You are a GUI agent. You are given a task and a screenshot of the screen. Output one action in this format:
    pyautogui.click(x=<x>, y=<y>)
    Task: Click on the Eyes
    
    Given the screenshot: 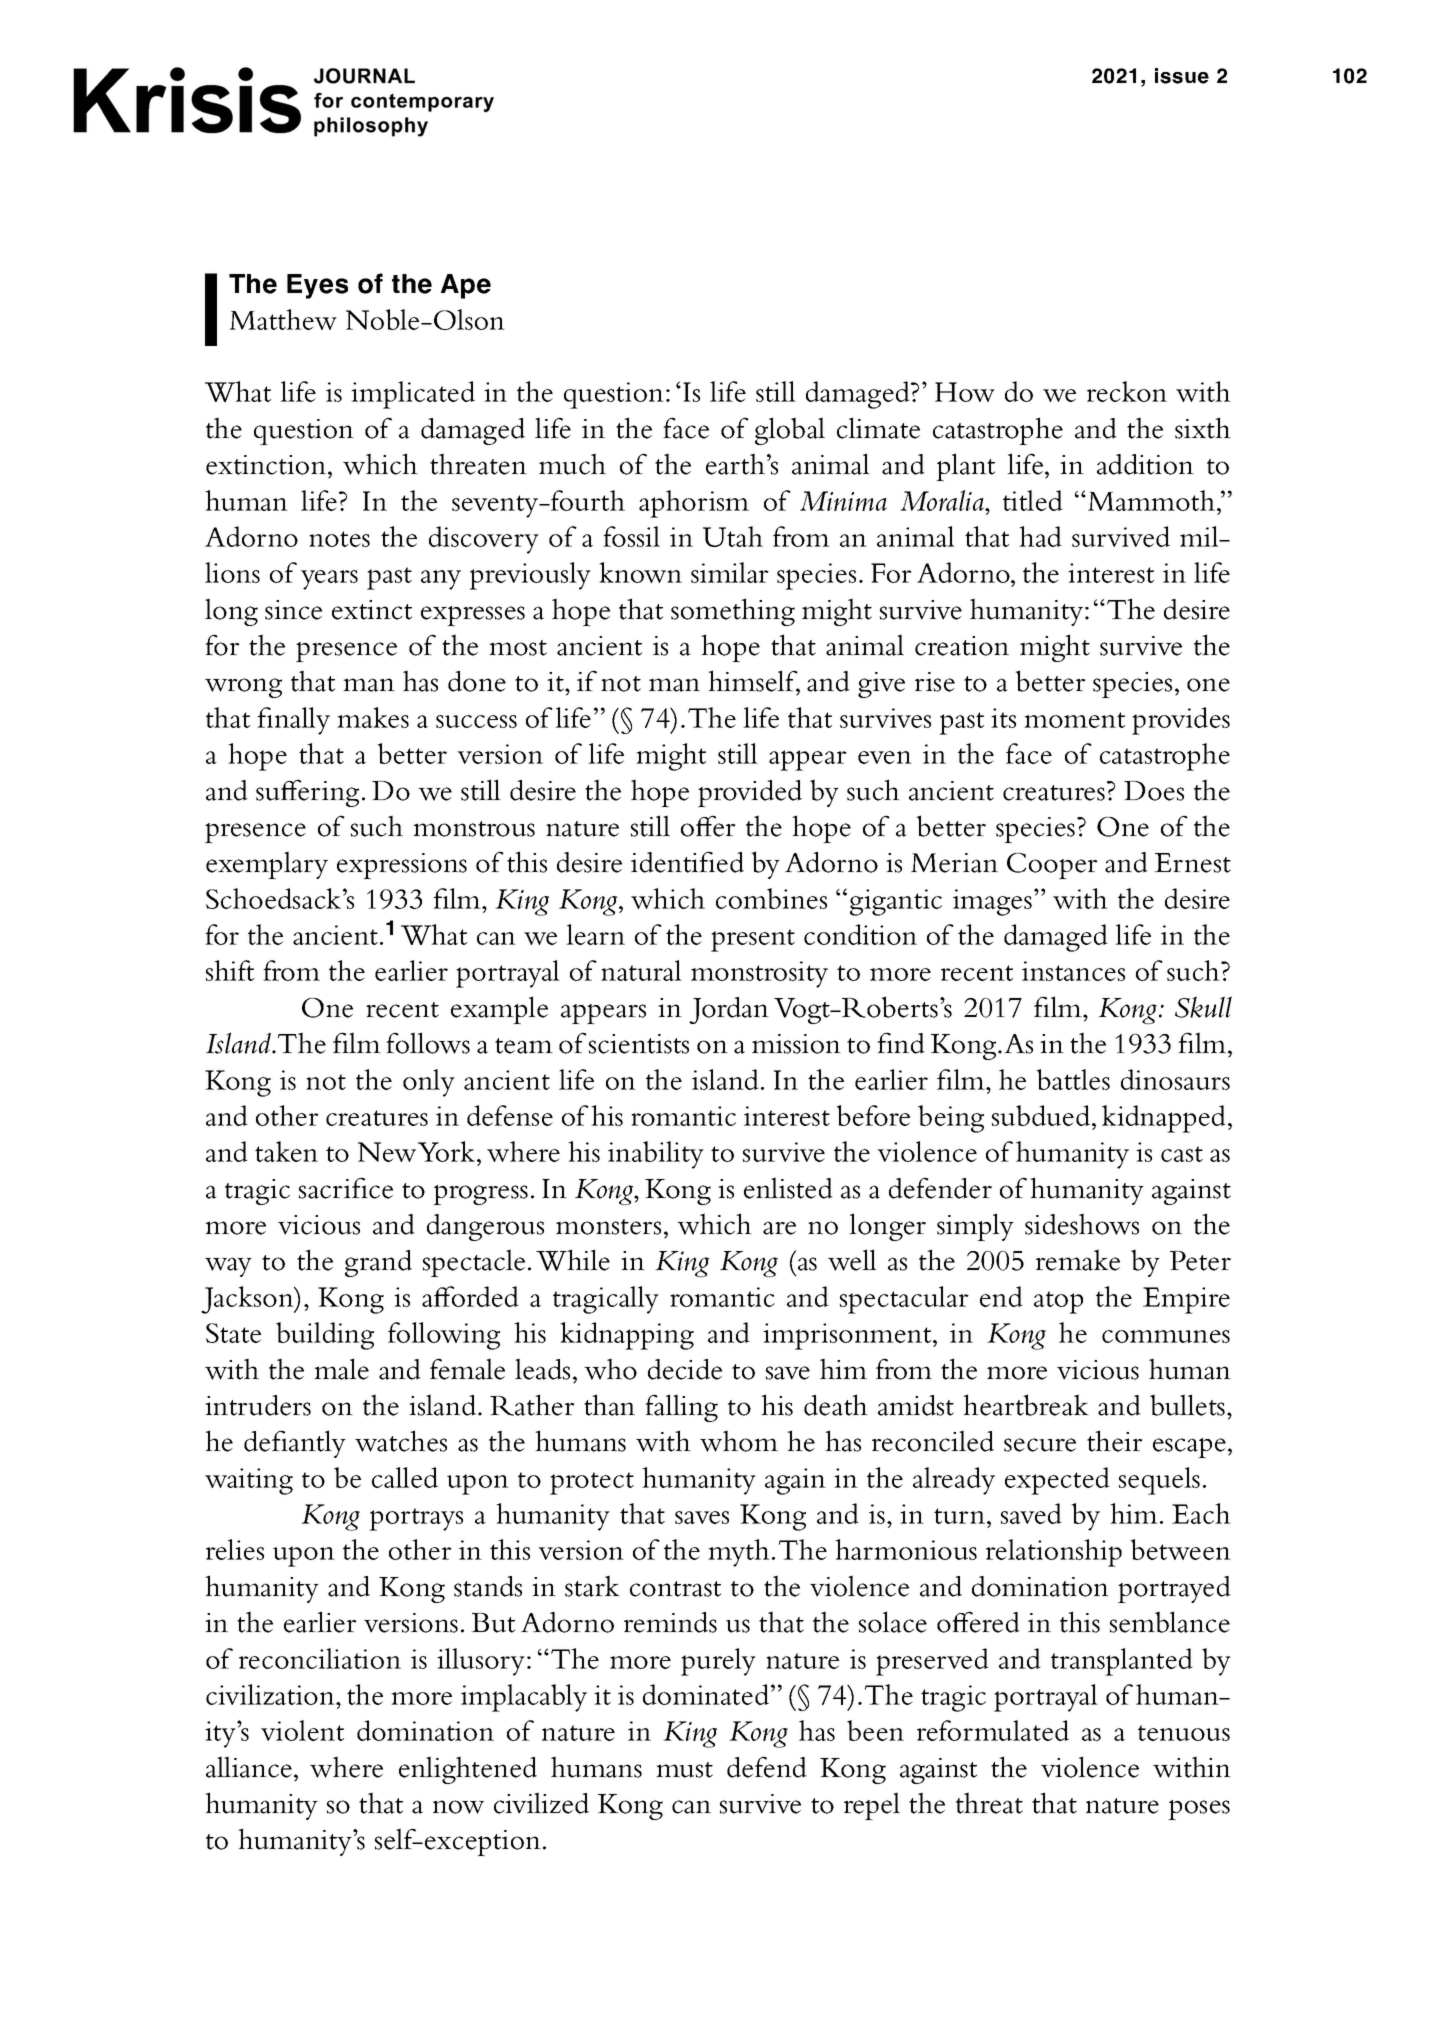 What is the action you would take?
    pyautogui.click(x=317, y=286)
